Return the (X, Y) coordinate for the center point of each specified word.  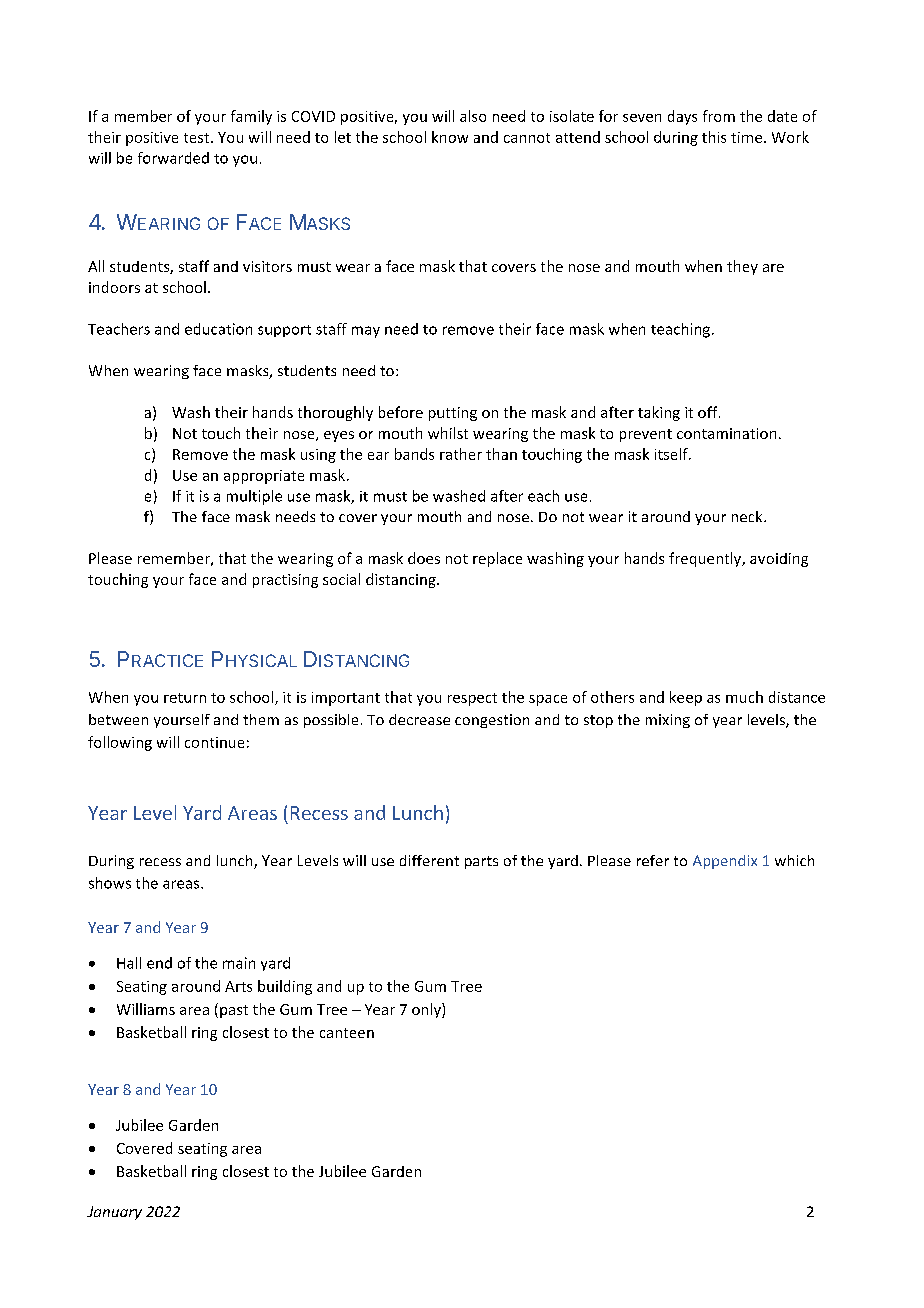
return (185, 698)
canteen (347, 1033)
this (714, 137)
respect (472, 699)
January (114, 1213)
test (198, 138)
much (744, 697)
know (450, 137)
